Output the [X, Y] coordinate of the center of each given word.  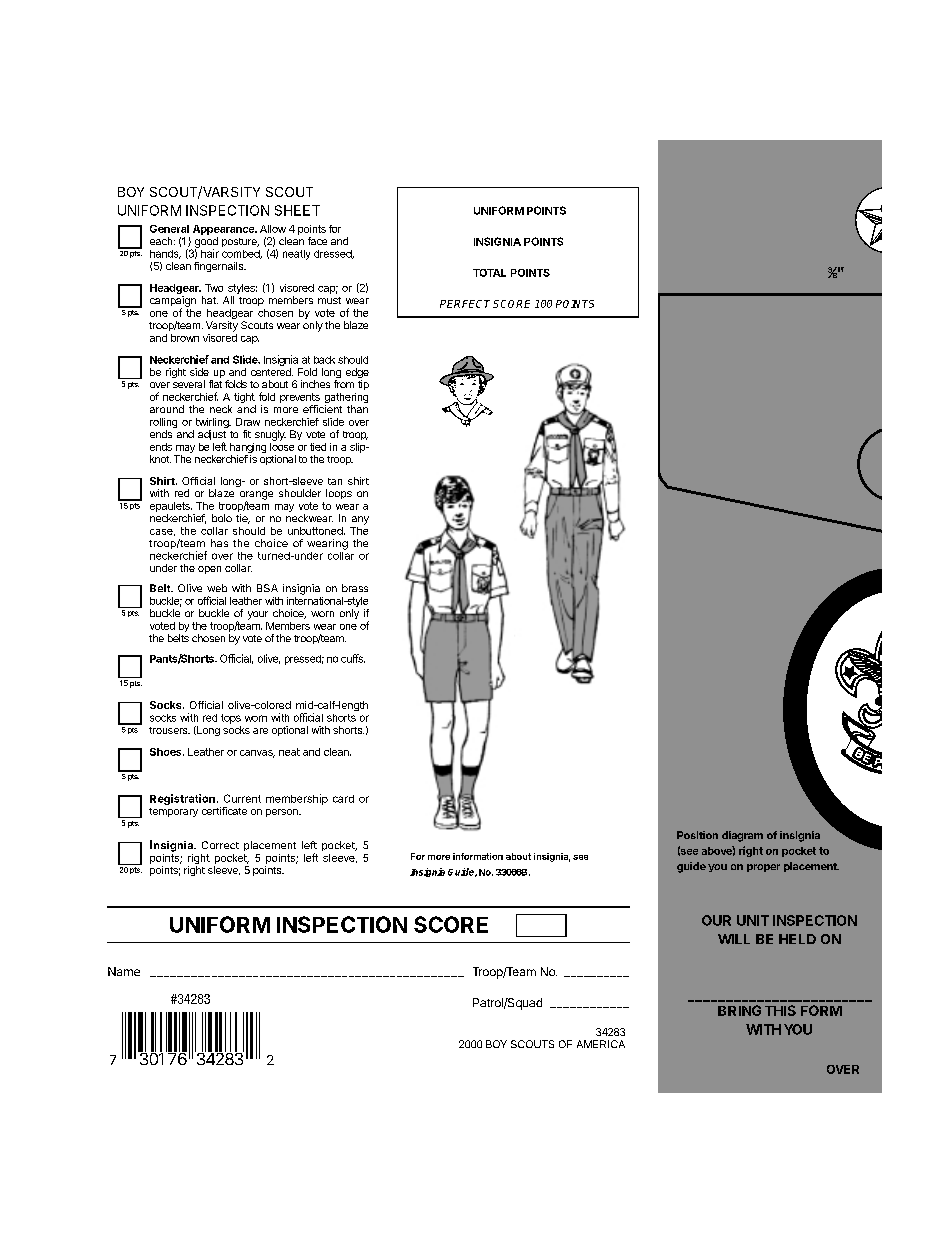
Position [697, 835]
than [357, 409]
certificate [224, 811]
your [258, 615]
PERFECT [465, 304]
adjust [212, 436]
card [343, 799]
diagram [742, 836]
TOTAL [489, 273]
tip [363, 385]
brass [355, 588]
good [206, 243]
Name [124, 971]
